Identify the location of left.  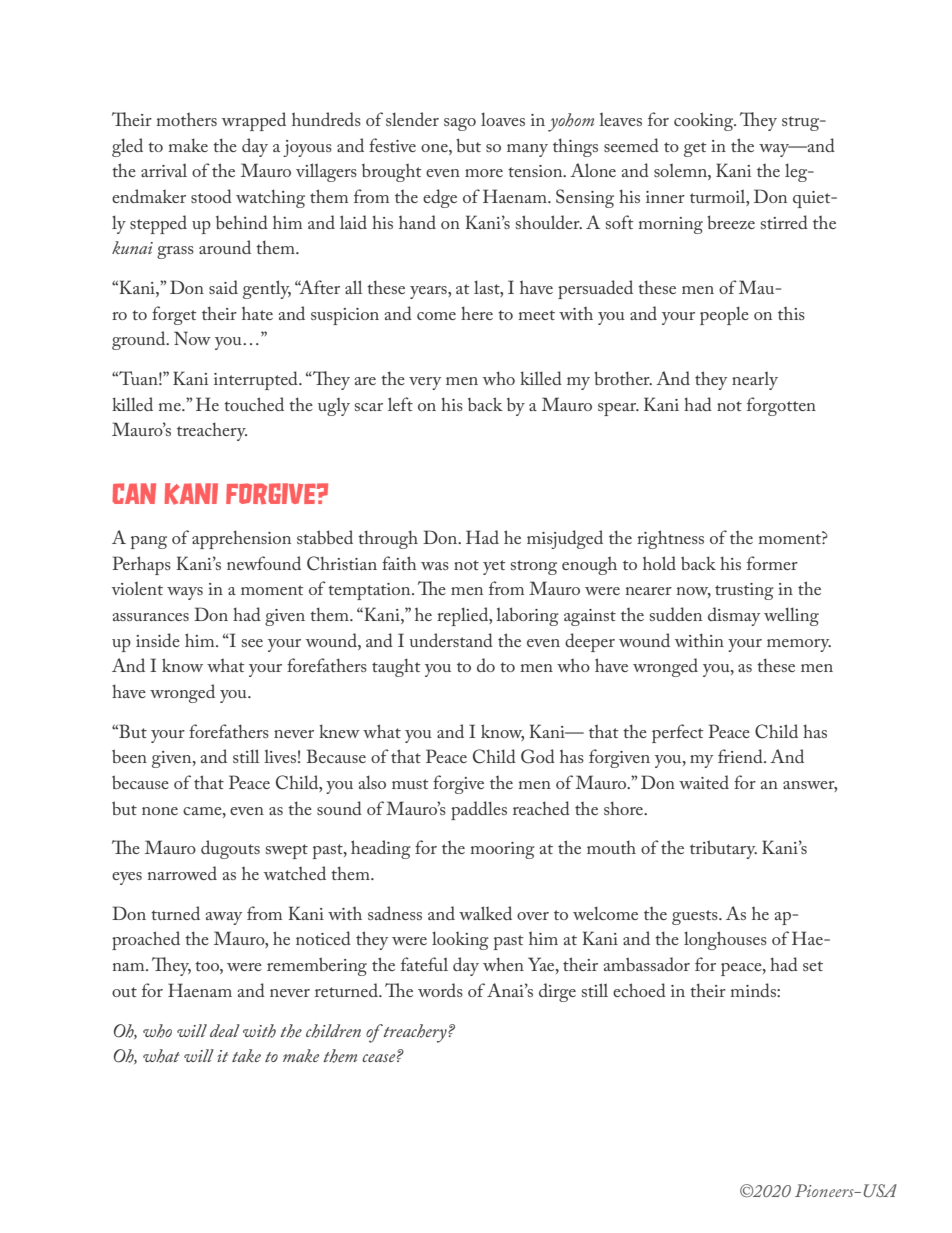
(400, 404).
